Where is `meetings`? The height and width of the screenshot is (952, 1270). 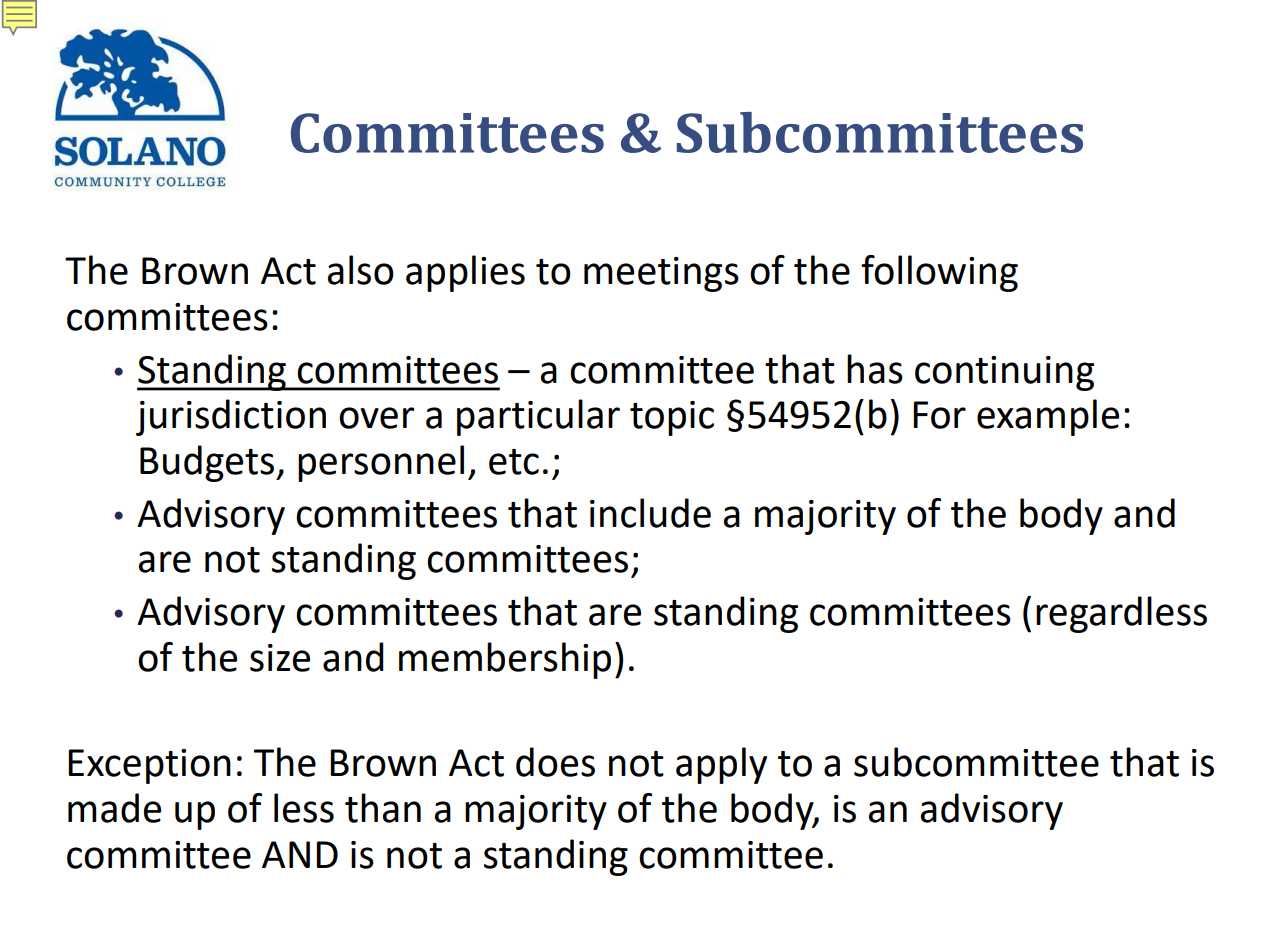
meetings is located at coordinates (661, 274).
